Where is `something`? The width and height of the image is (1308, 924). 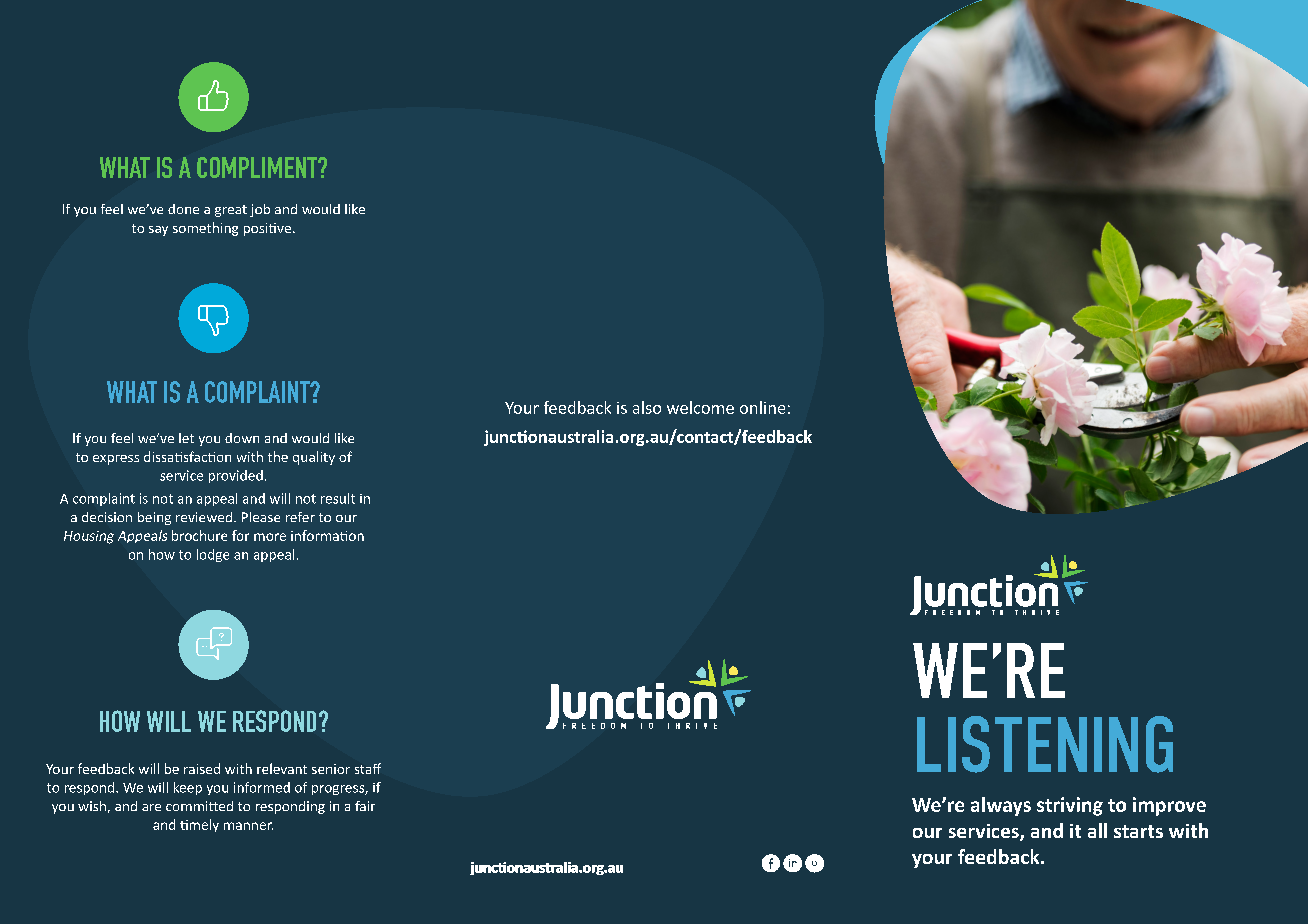
something is located at coordinates (205, 229).
